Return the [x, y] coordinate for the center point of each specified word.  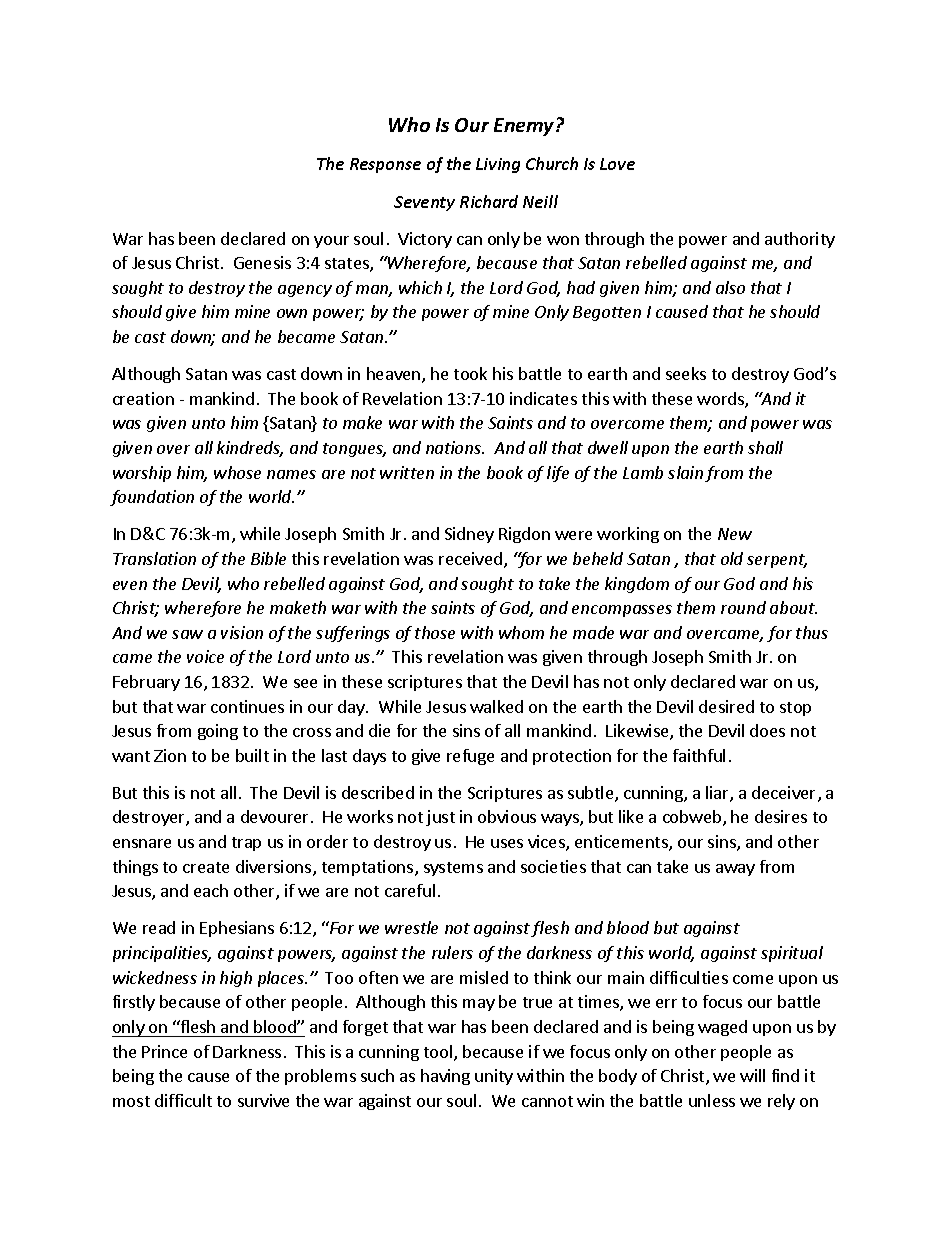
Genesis [262, 262]
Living [498, 165]
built [252, 755]
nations [454, 447]
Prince [164, 1051]
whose [237, 472]
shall [765, 447]
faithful [699, 755]
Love [617, 164]
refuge [470, 757]
